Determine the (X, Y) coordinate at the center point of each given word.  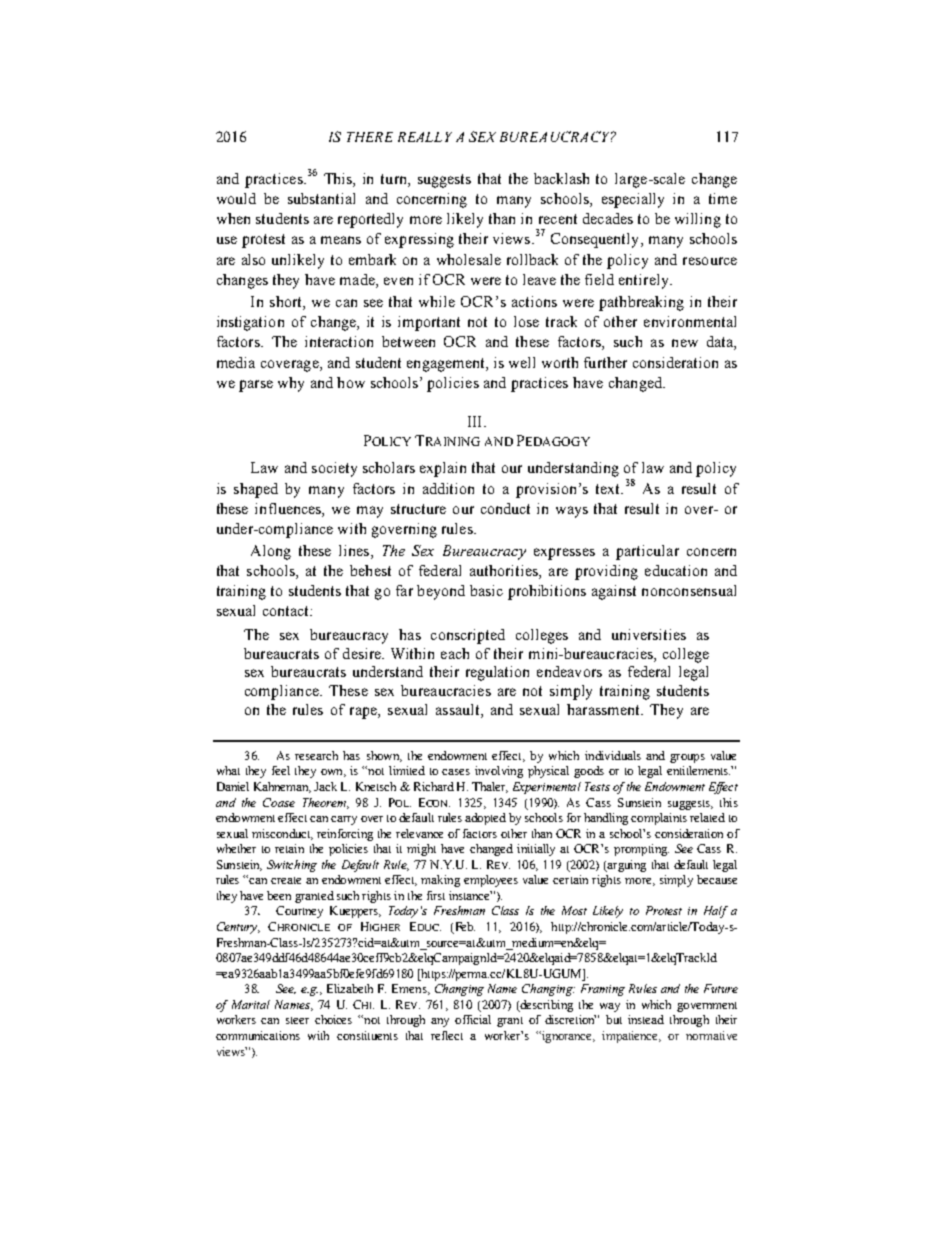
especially (633, 200)
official (473, 1019)
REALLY (425, 137)
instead (646, 1019)
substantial (321, 198)
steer (297, 1020)
